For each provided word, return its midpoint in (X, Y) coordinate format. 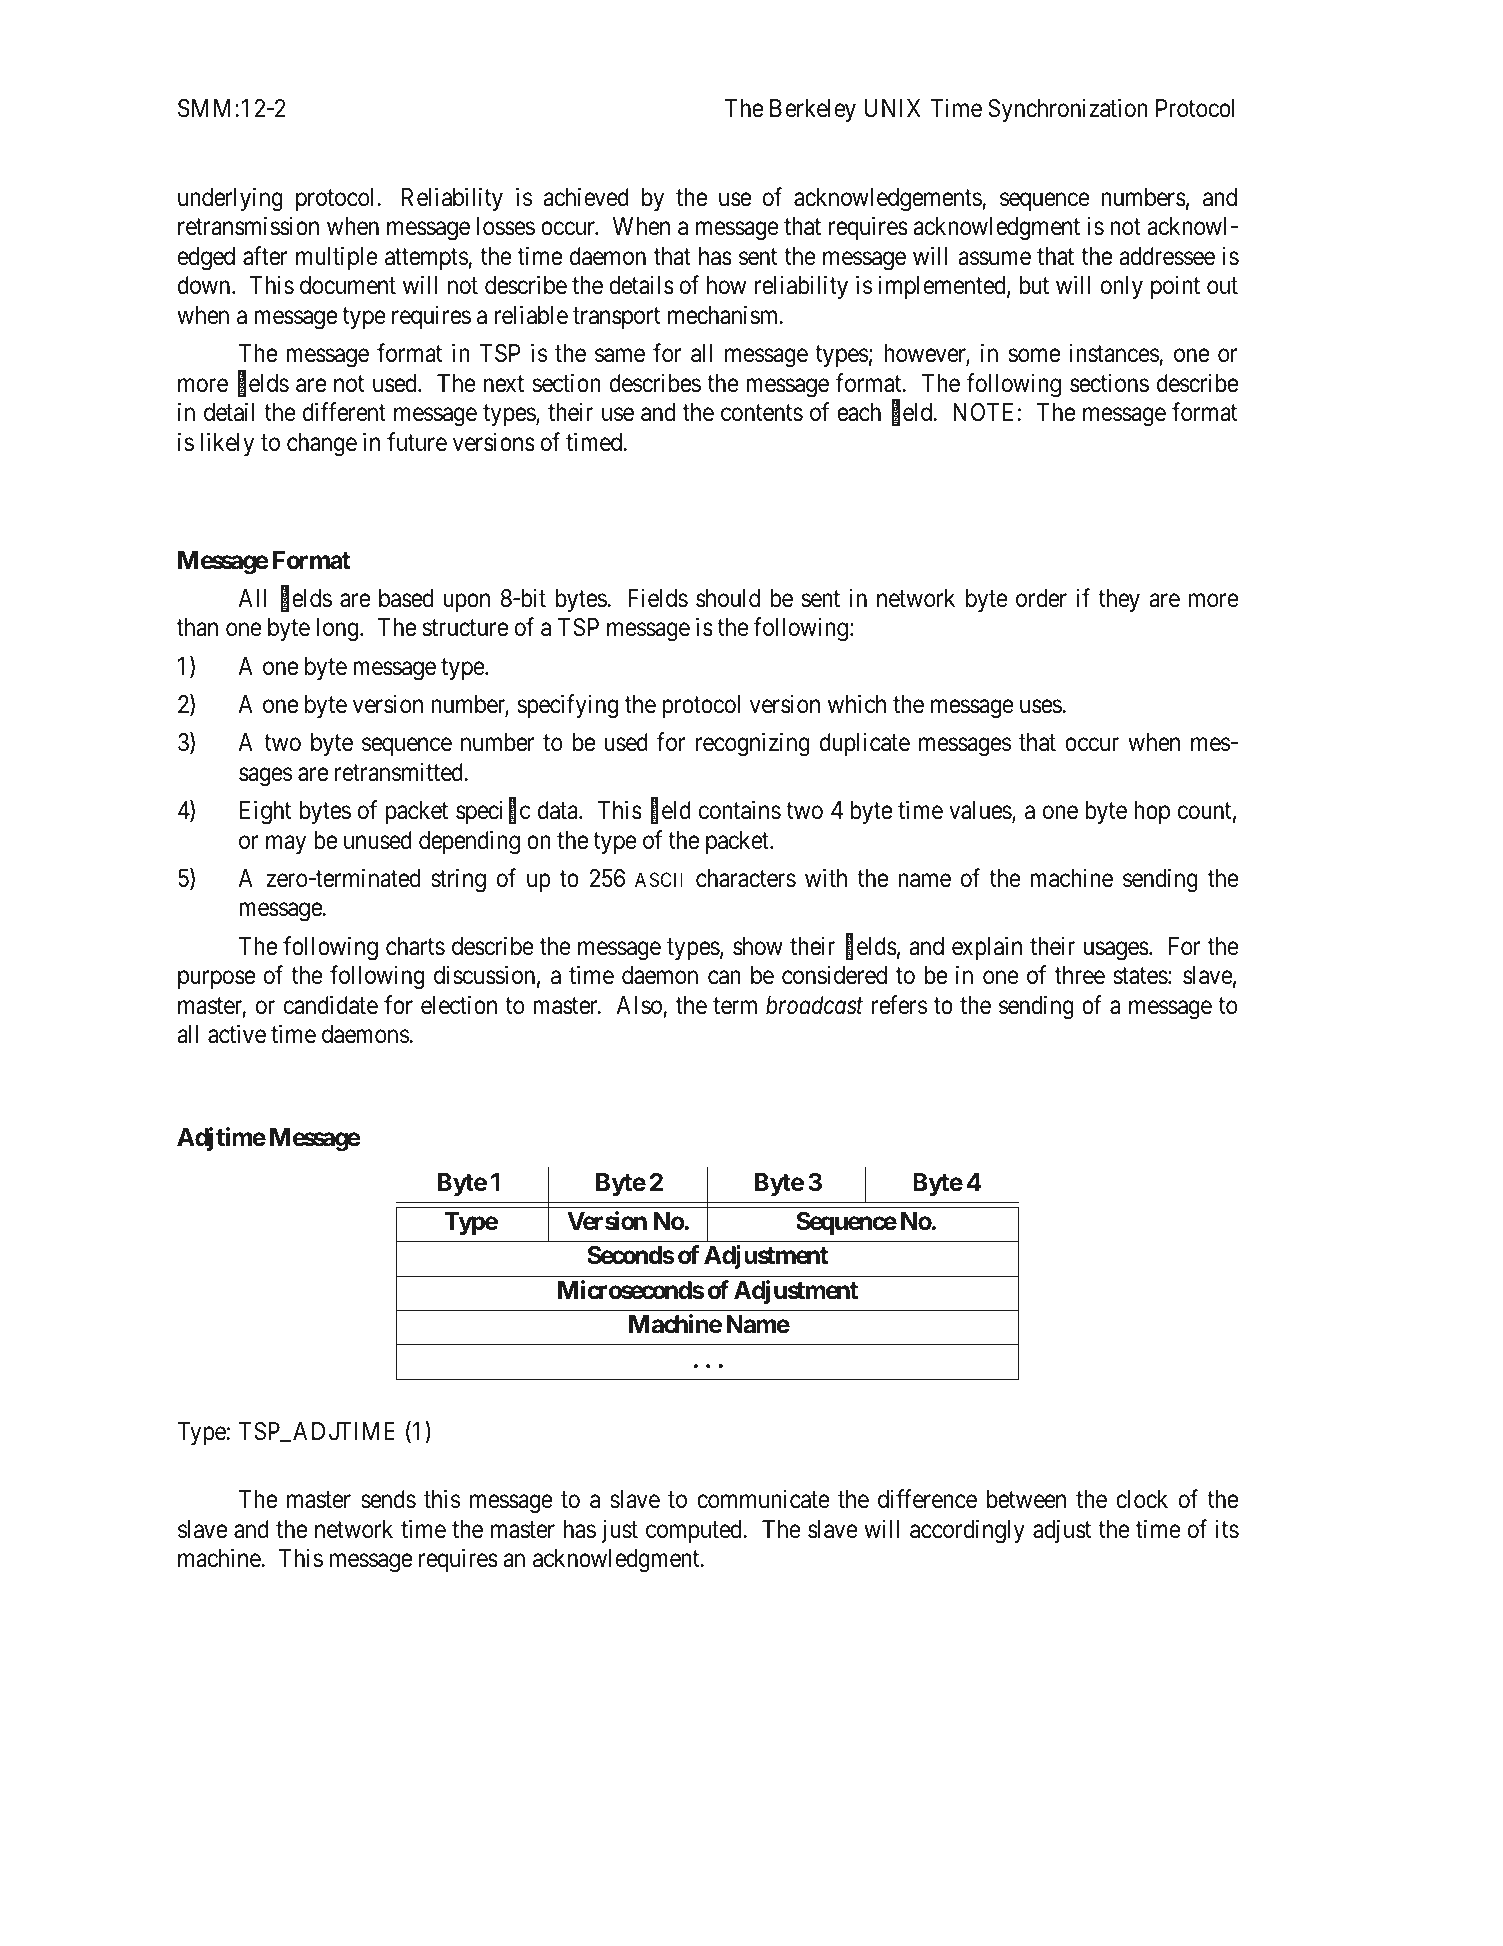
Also (639, 1005)
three (1080, 975)
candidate (331, 1005)
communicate (763, 1499)
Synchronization (1068, 110)
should (728, 598)
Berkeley (813, 110)
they (1119, 600)
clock (1142, 1499)
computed (695, 1531)
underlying (230, 199)
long (339, 630)
